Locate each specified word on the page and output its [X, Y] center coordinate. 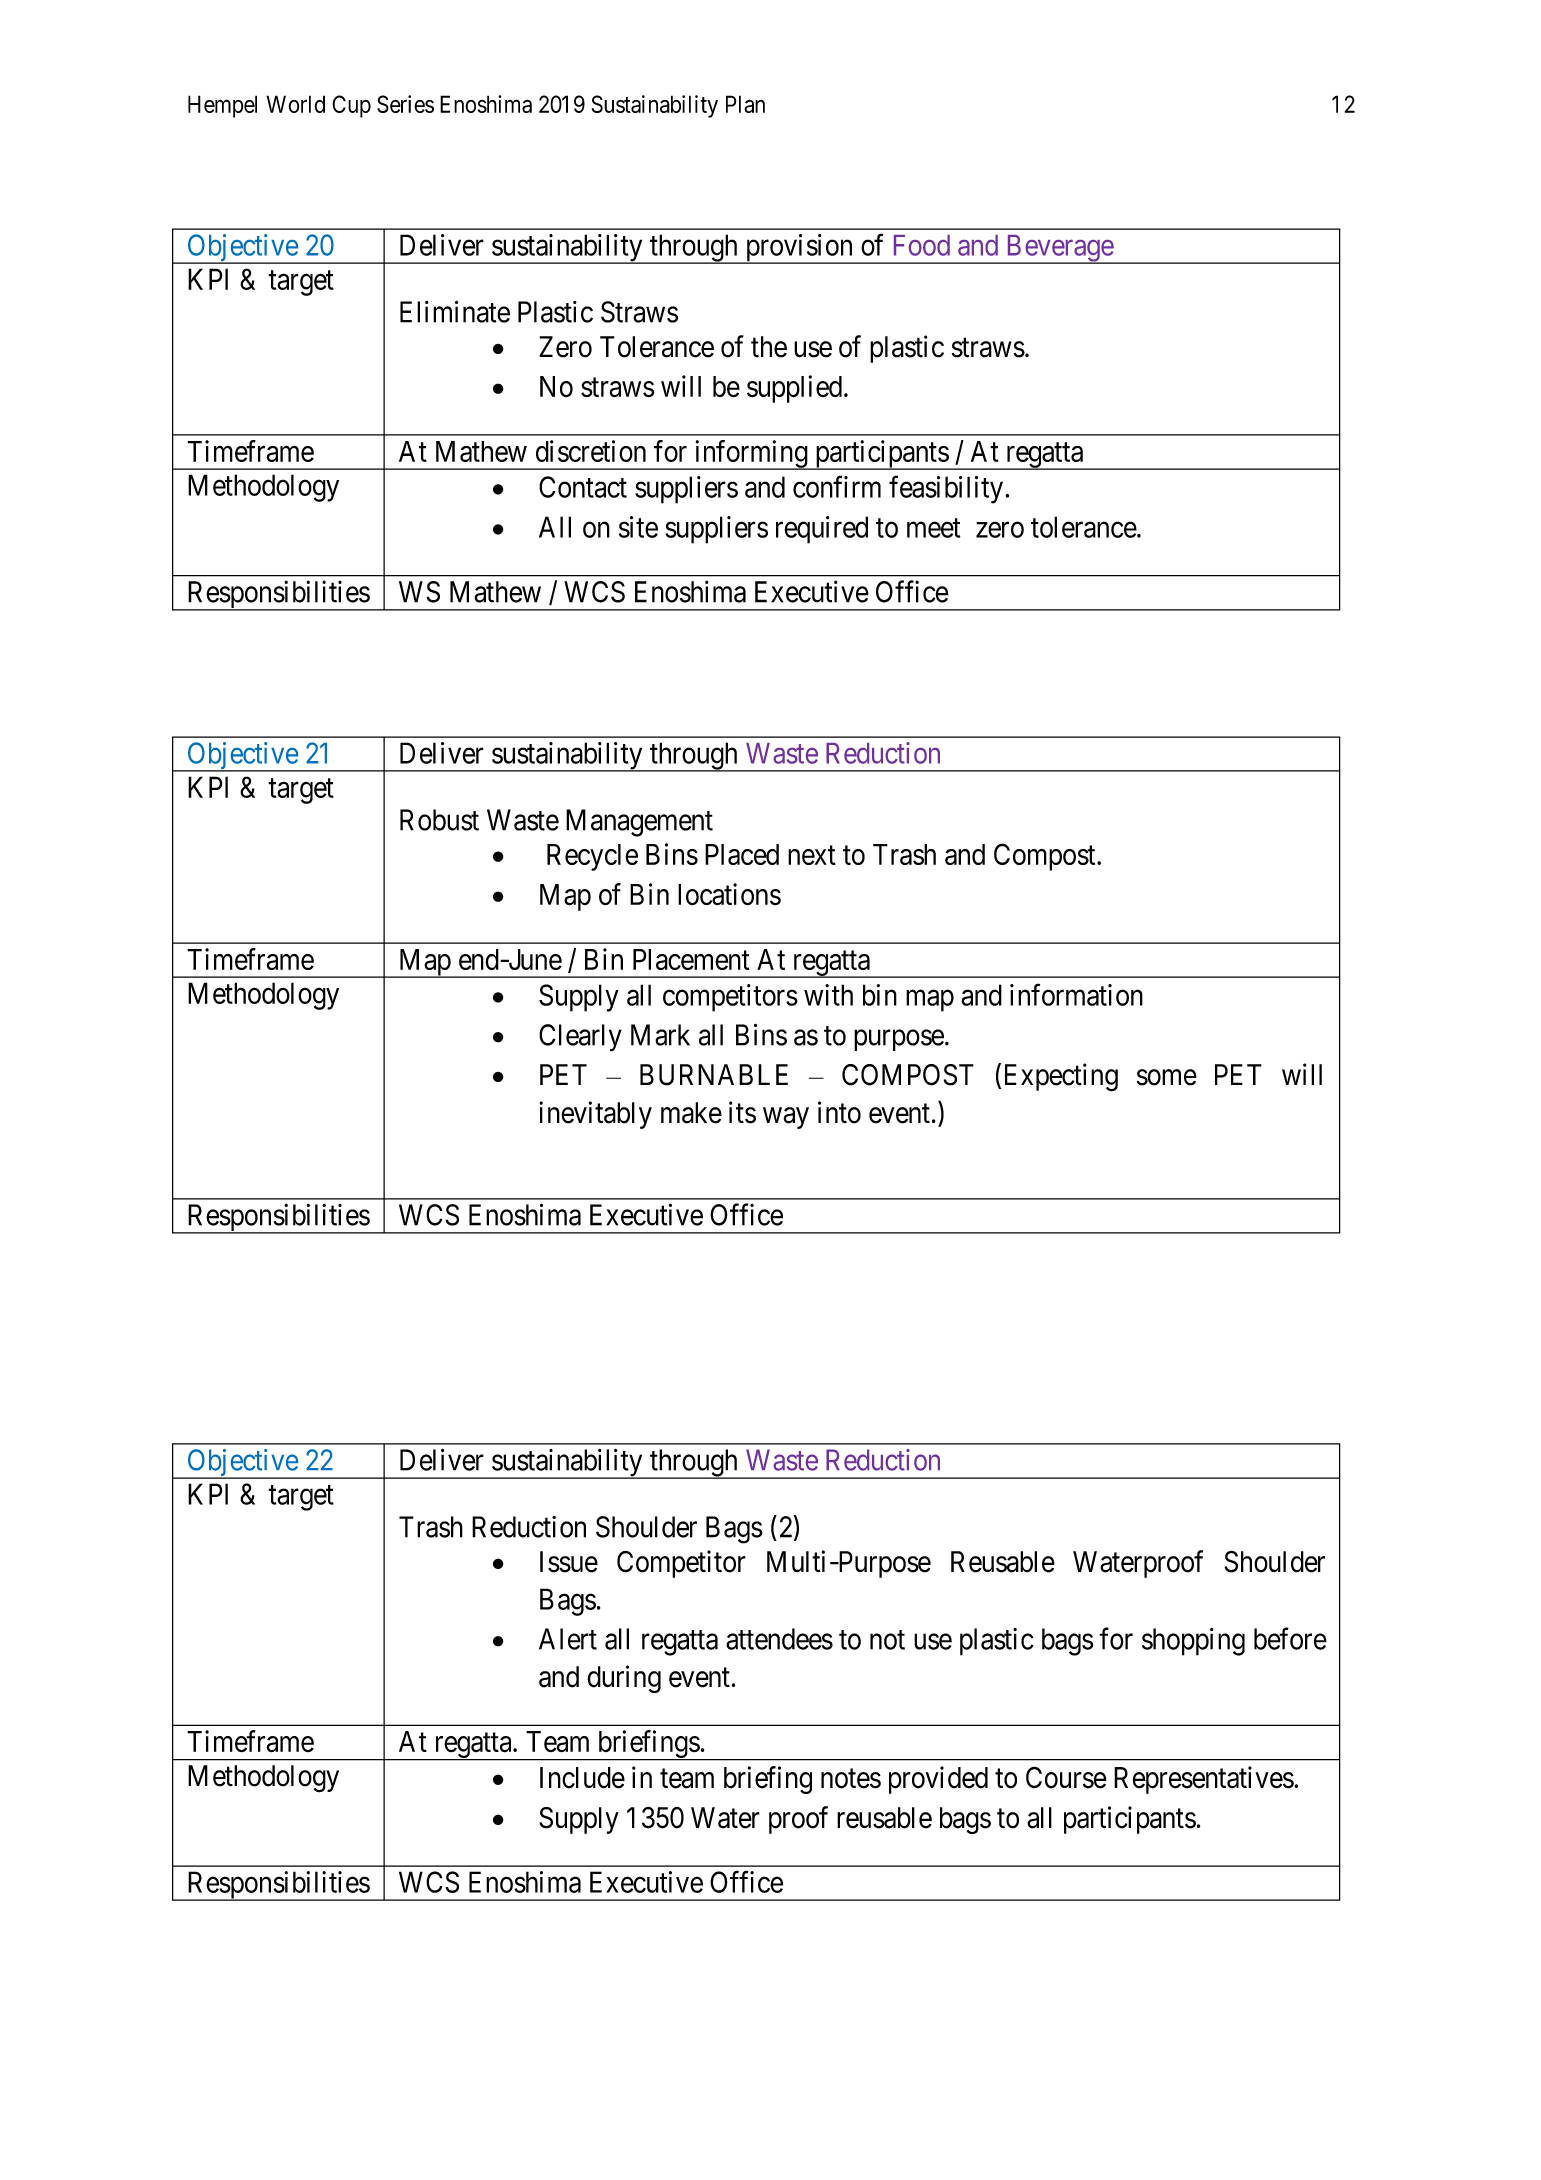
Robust [439, 820]
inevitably [595, 1115]
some [1167, 1077]
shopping [1193, 1642]
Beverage [1059, 249]
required [822, 530]
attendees [779, 1639]
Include [582, 1778]
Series [405, 104]
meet [933, 528]
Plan [745, 104]
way [786, 1118]
